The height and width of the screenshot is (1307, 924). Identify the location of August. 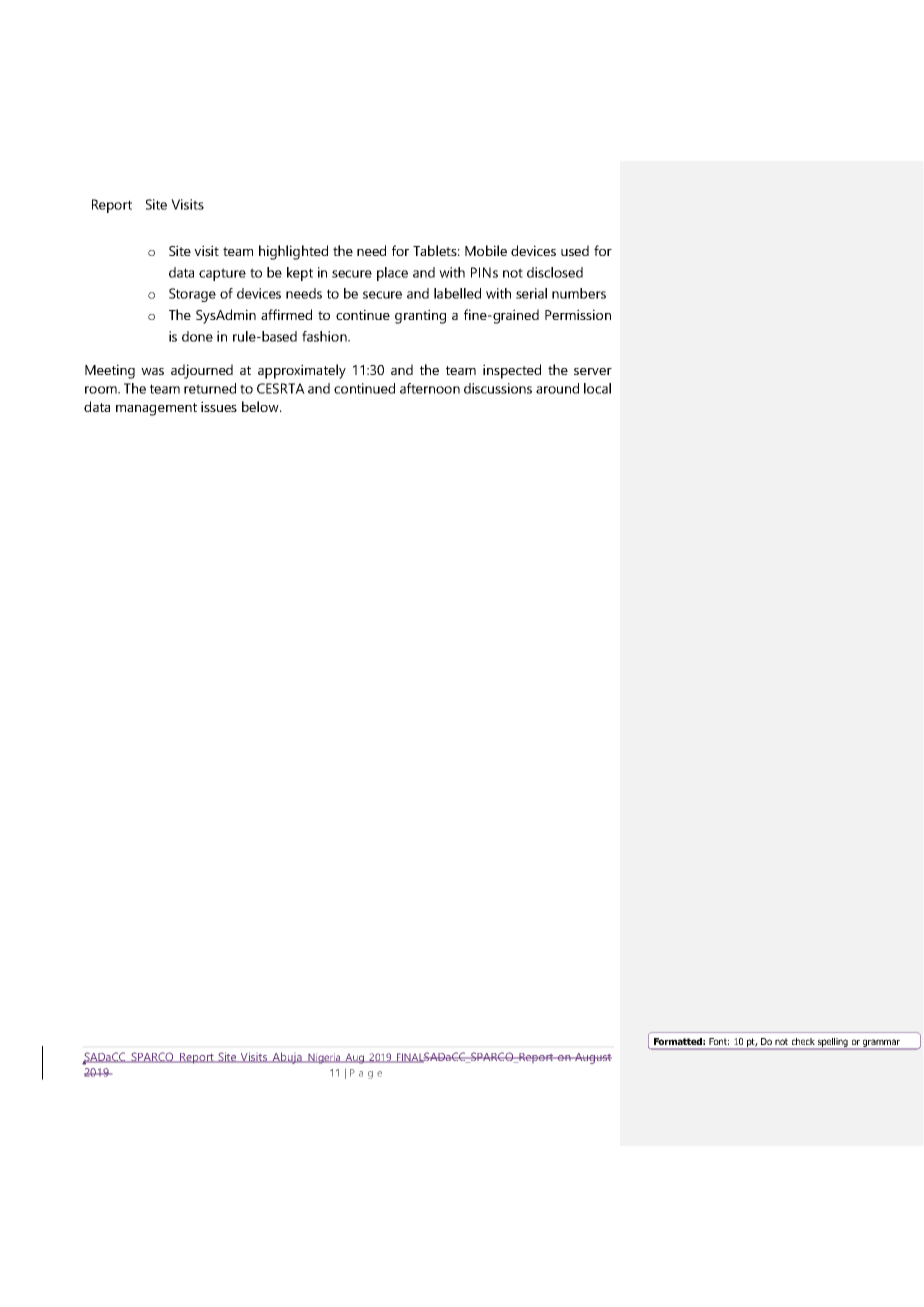
(592, 1058).
